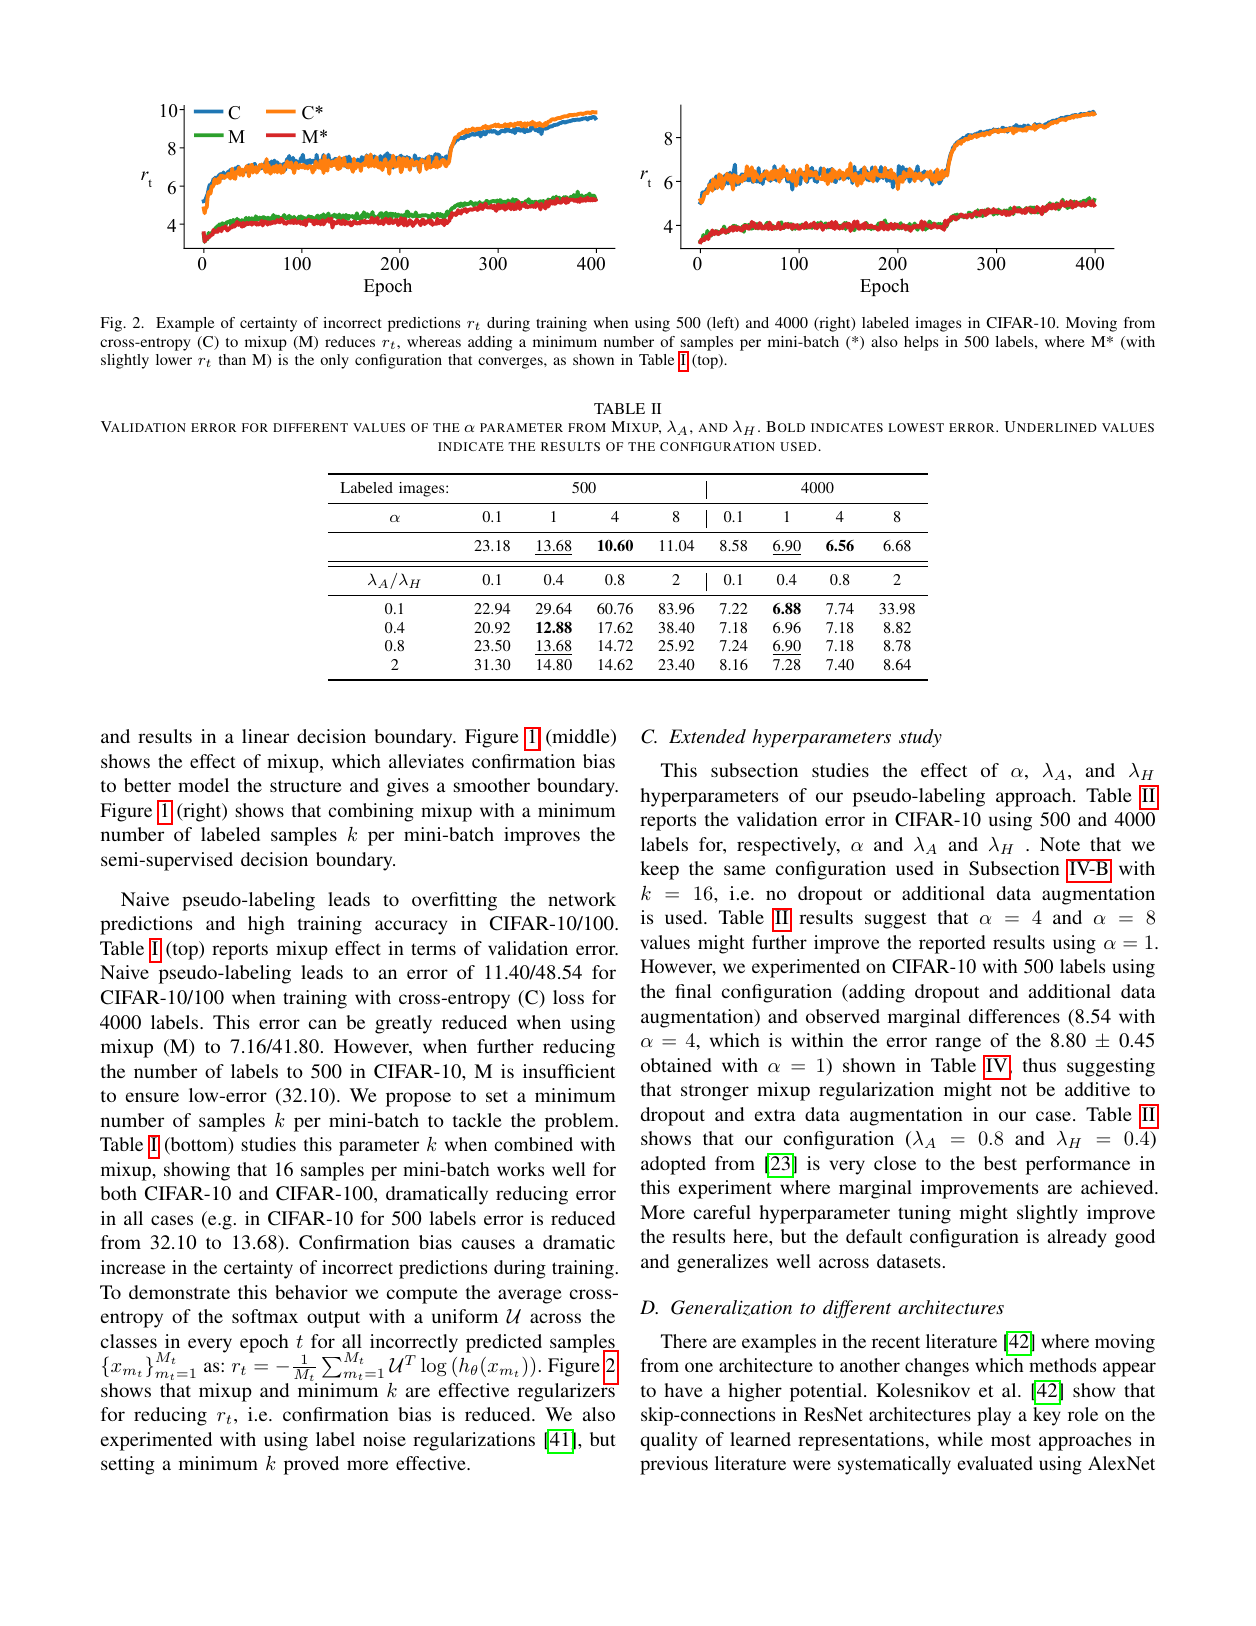 The height and width of the screenshot is (1626, 1256). Describe the element at coordinates (1011, 1440) in the screenshot. I see `most` at that location.
